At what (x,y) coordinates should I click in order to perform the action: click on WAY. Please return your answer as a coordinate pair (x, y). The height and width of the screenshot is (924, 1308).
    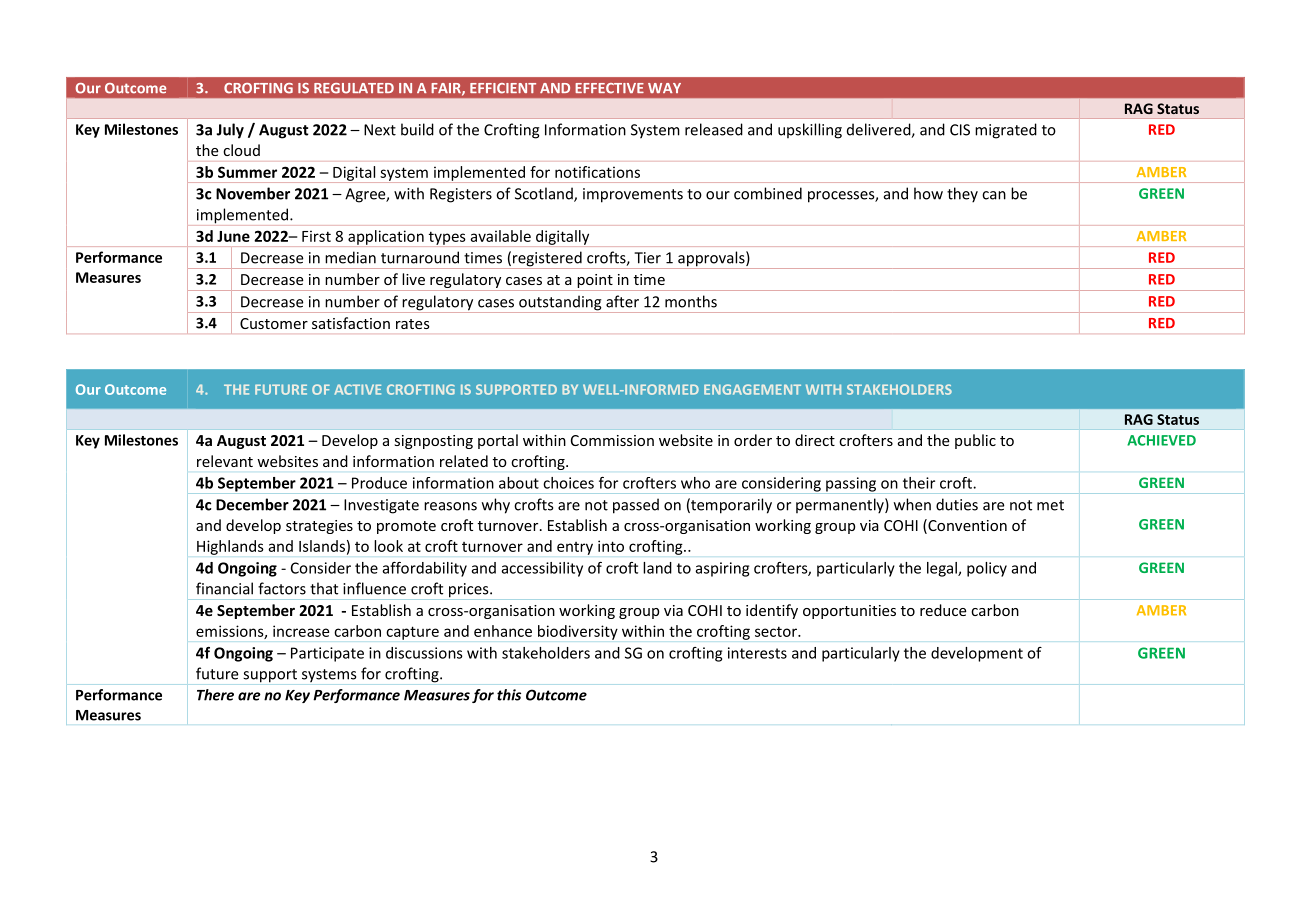
    Looking at the image, I should click on (664, 88).
